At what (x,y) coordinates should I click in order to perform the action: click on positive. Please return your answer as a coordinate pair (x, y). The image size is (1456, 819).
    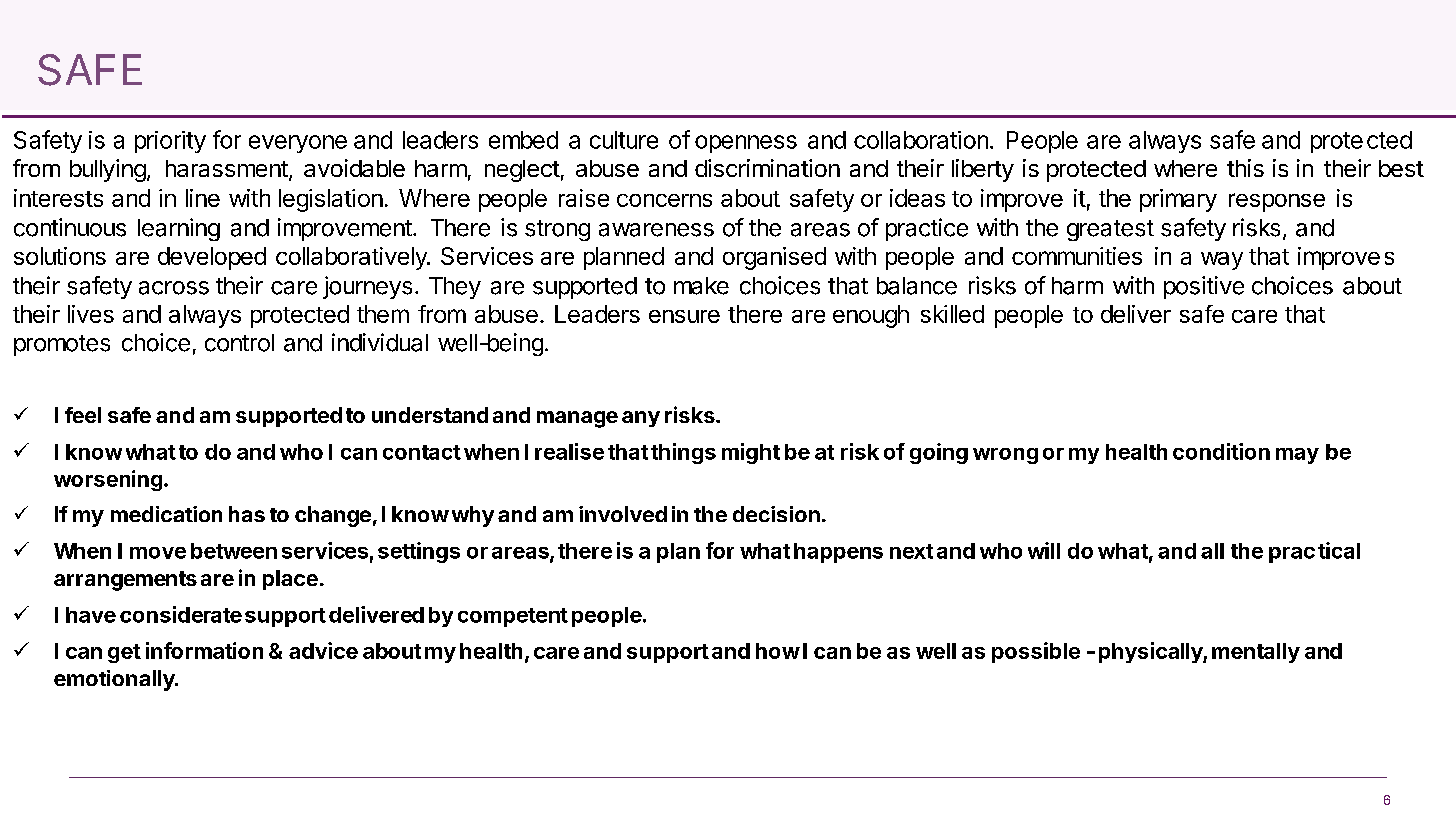
    Looking at the image, I should click on (1204, 287).
